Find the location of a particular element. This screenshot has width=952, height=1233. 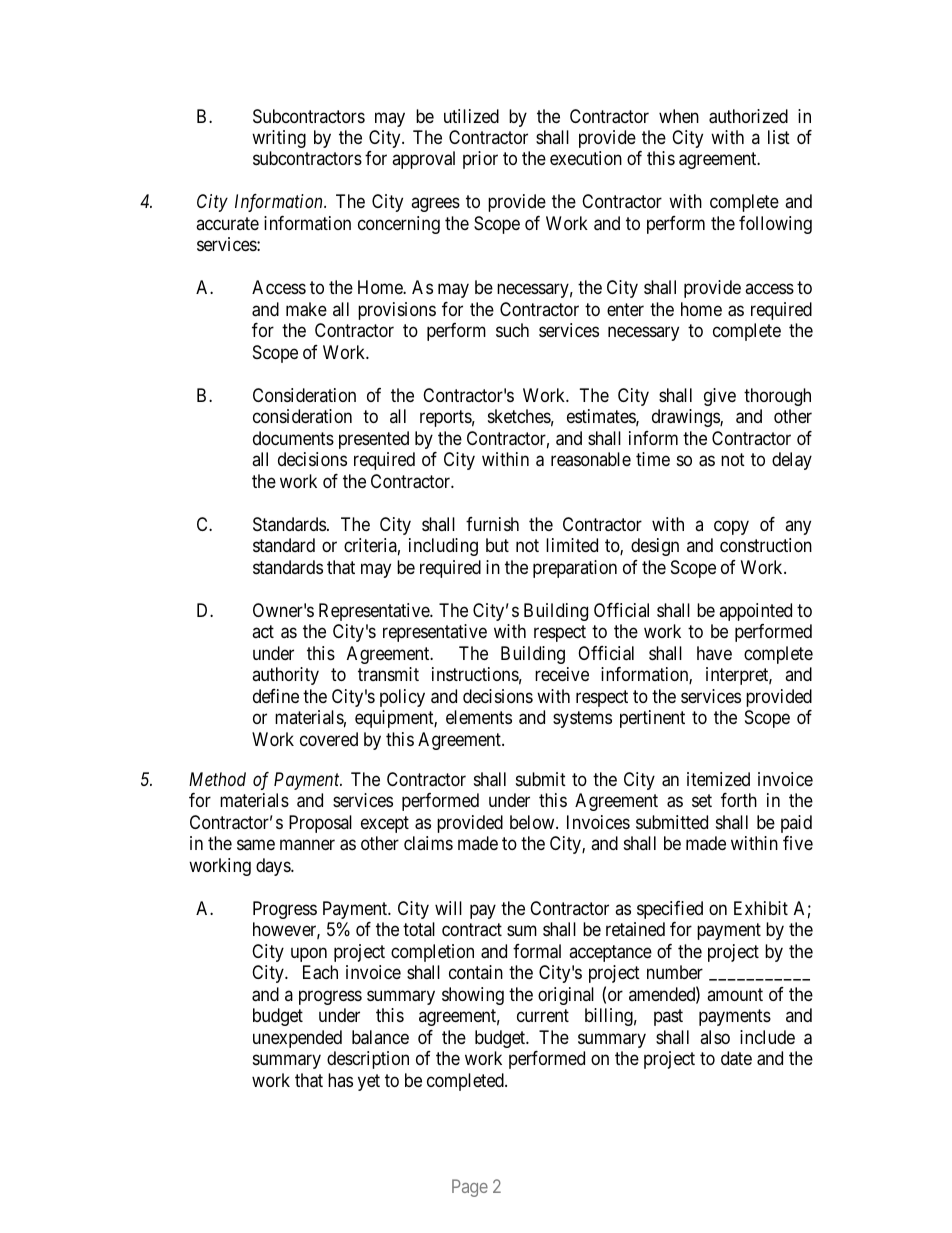

has is located at coordinates (340, 1080).
